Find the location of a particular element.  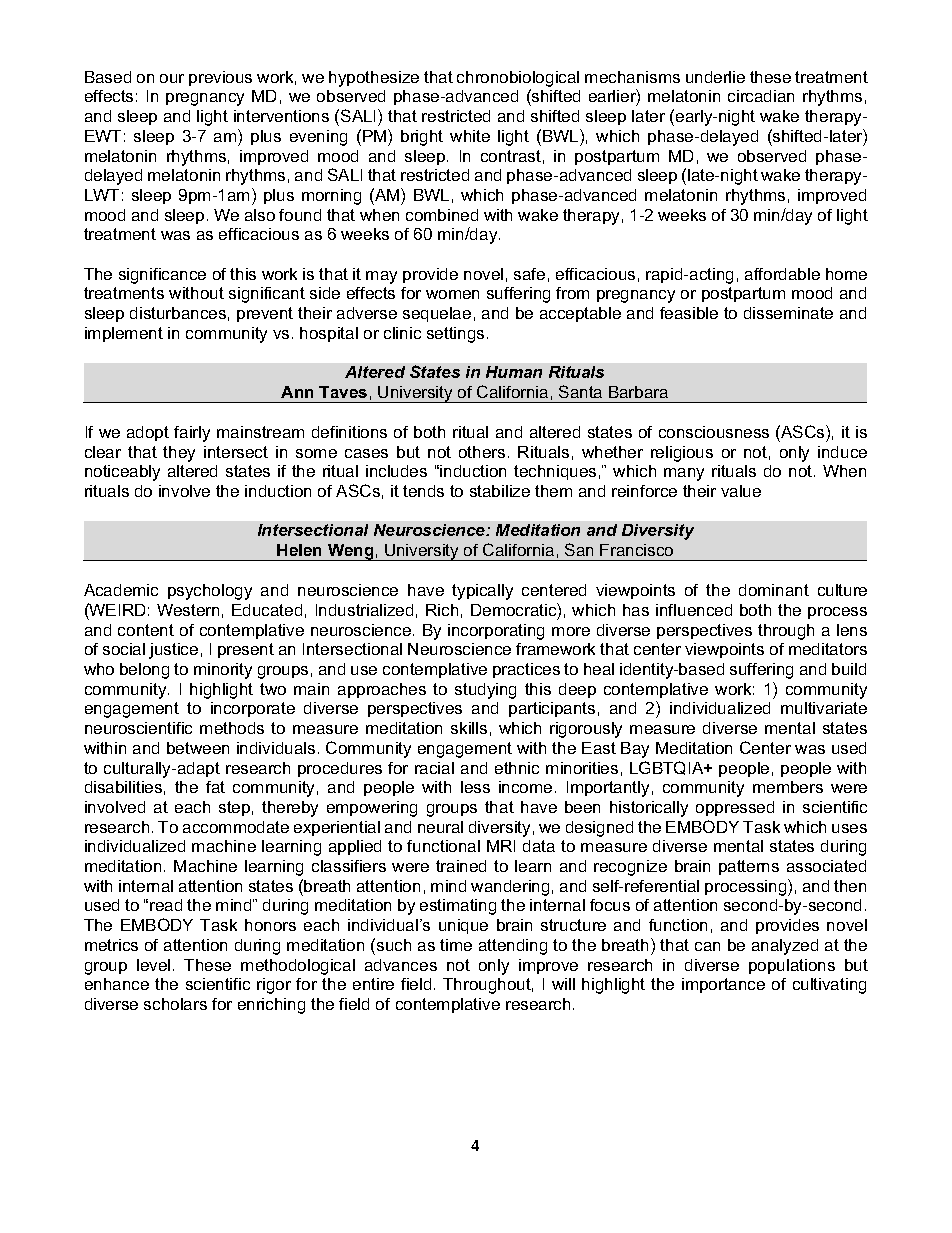

incorporating is located at coordinates (496, 632).
